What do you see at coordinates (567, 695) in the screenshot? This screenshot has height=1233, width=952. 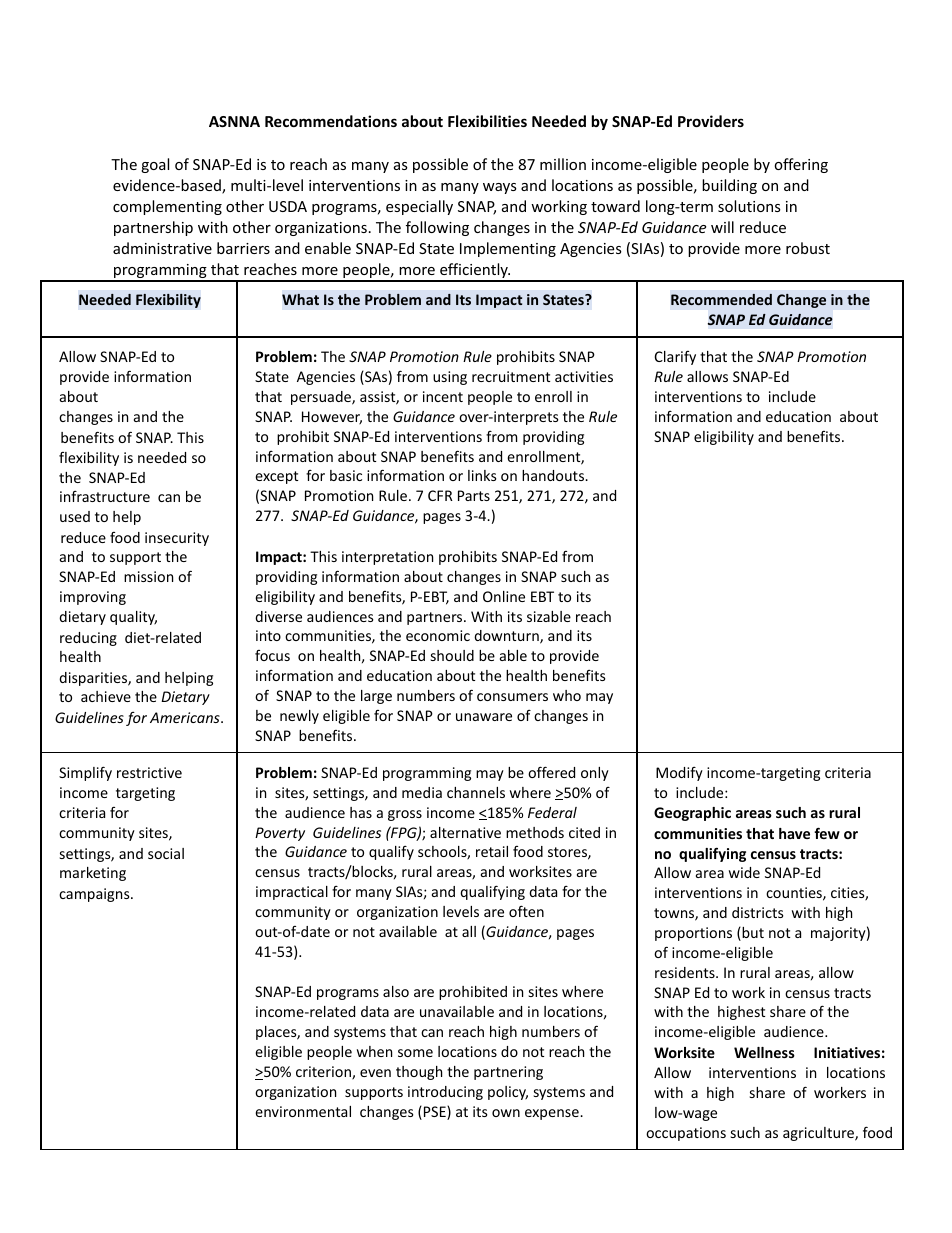 I see `who` at bounding box center [567, 695].
